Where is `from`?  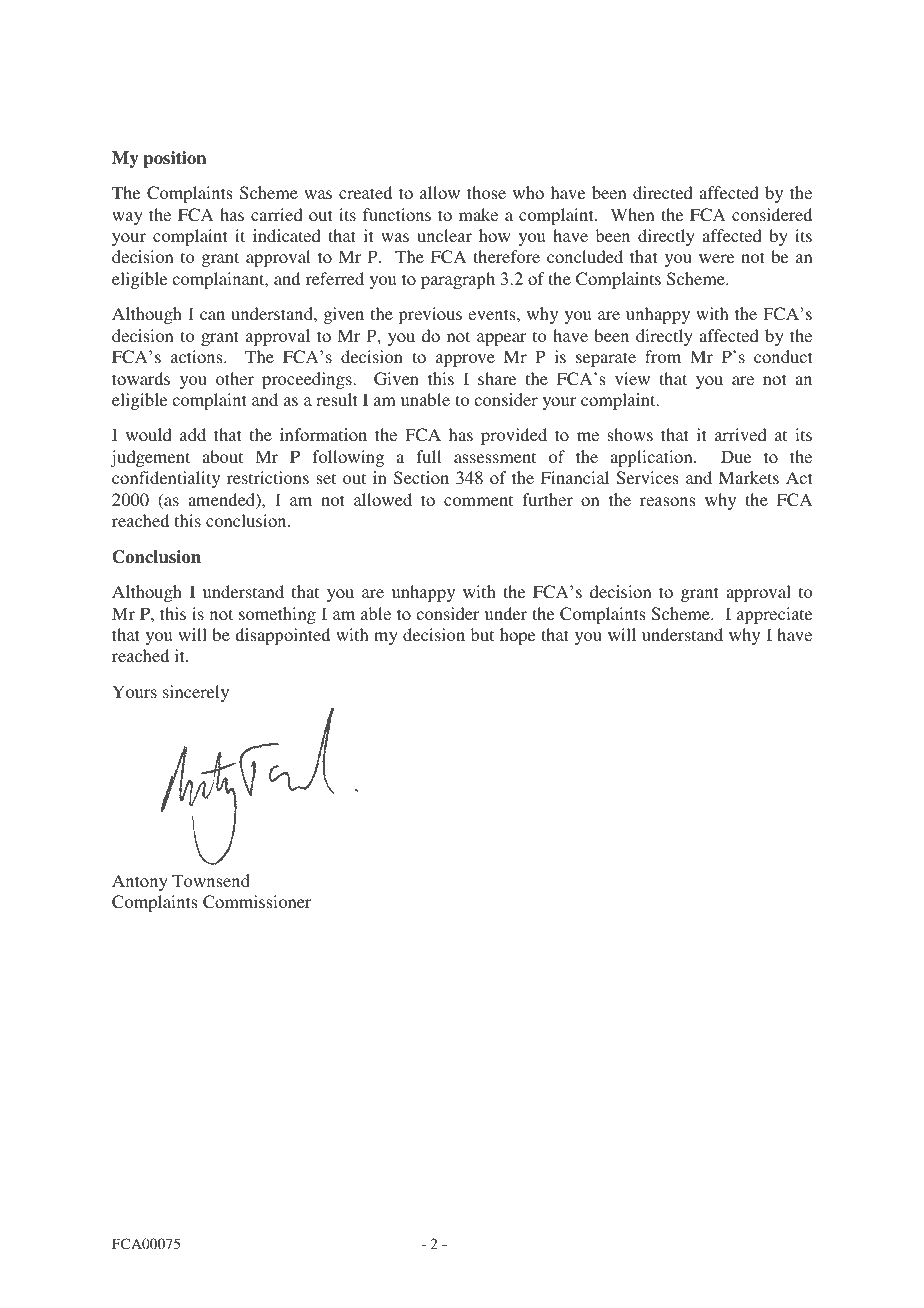
from is located at coordinates (663, 356).
